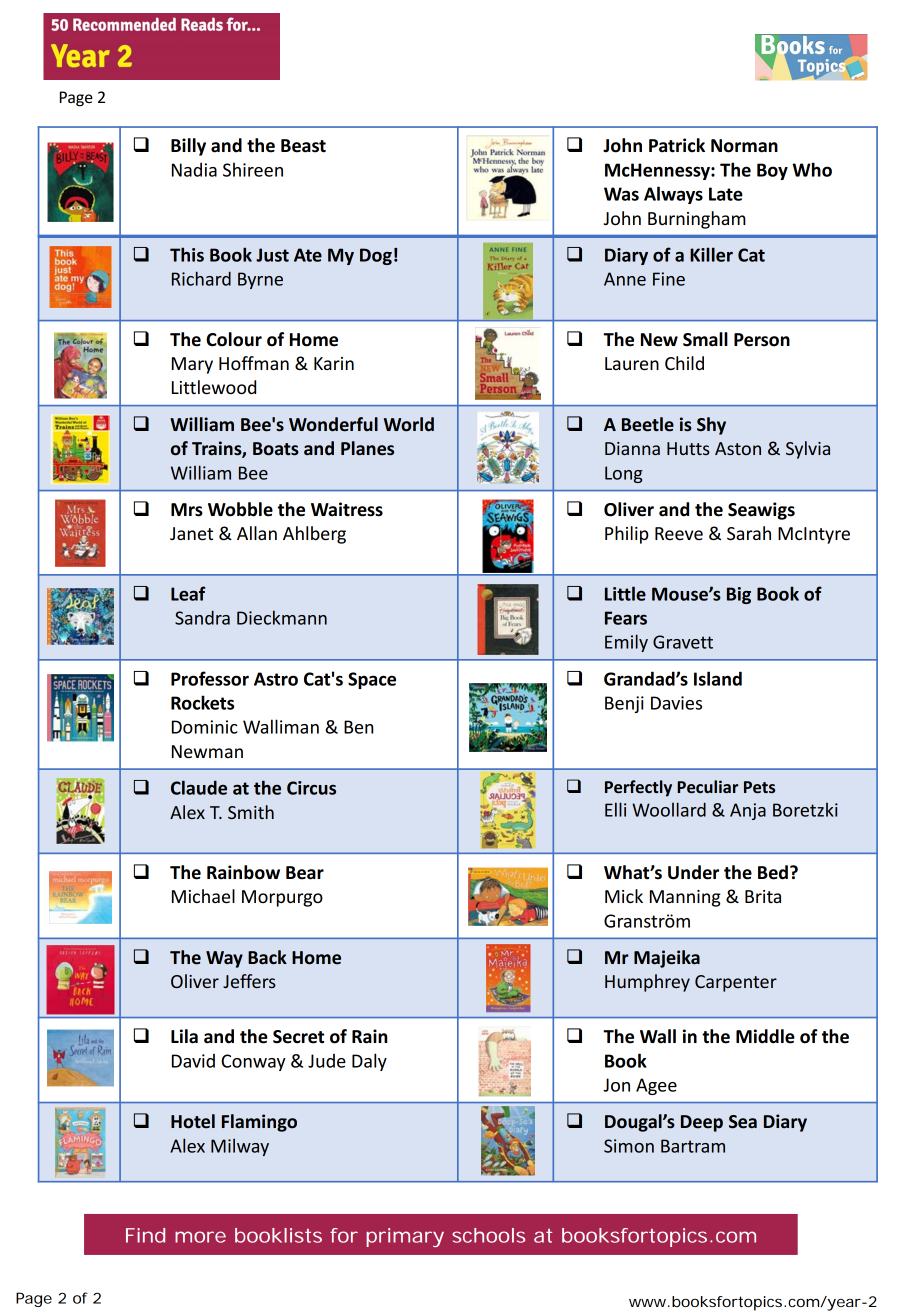  Describe the element at coordinates (210, 678) in the screenshot. I see `Professor` at that location.
